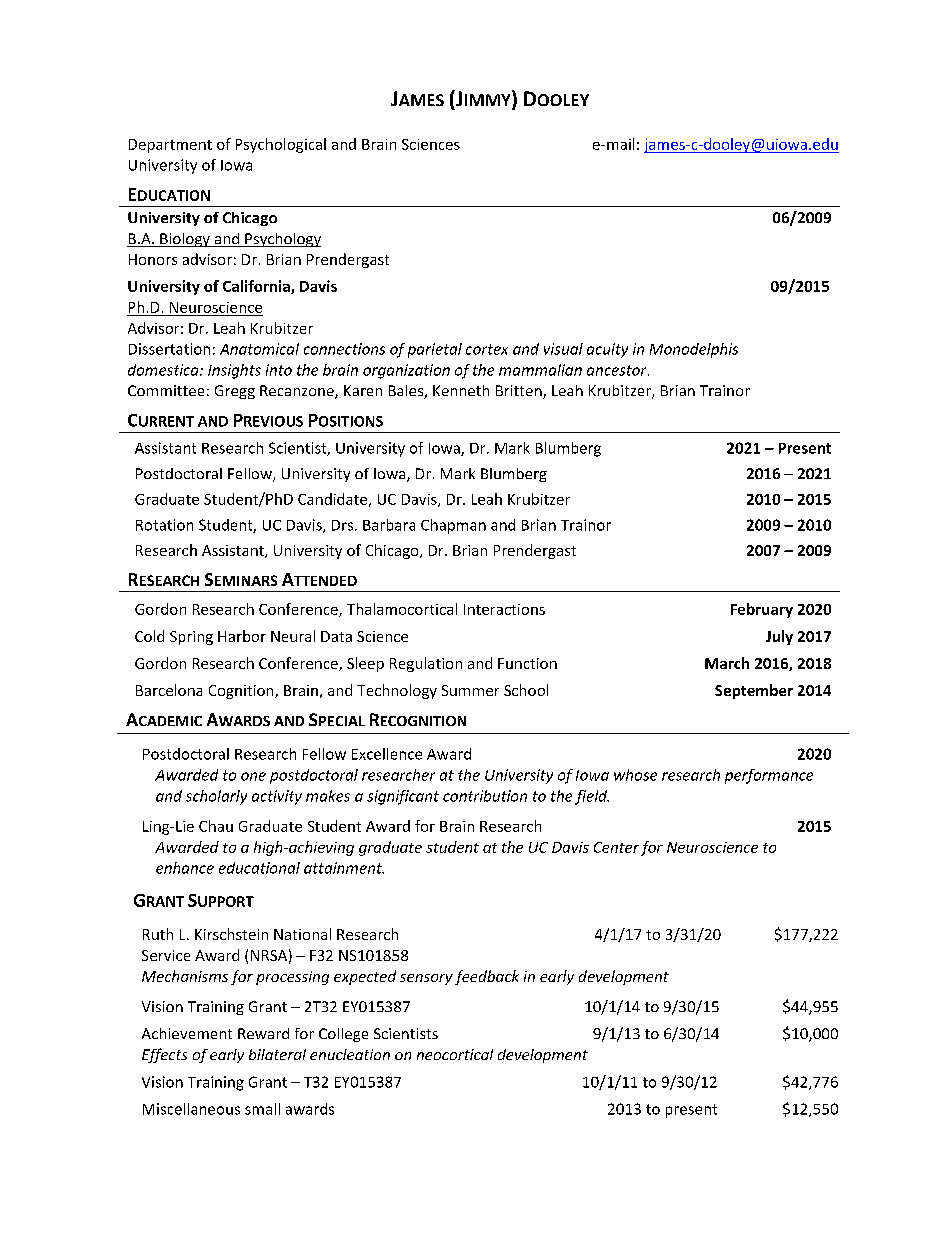  I want to click on acuity, so click(607, 350).
